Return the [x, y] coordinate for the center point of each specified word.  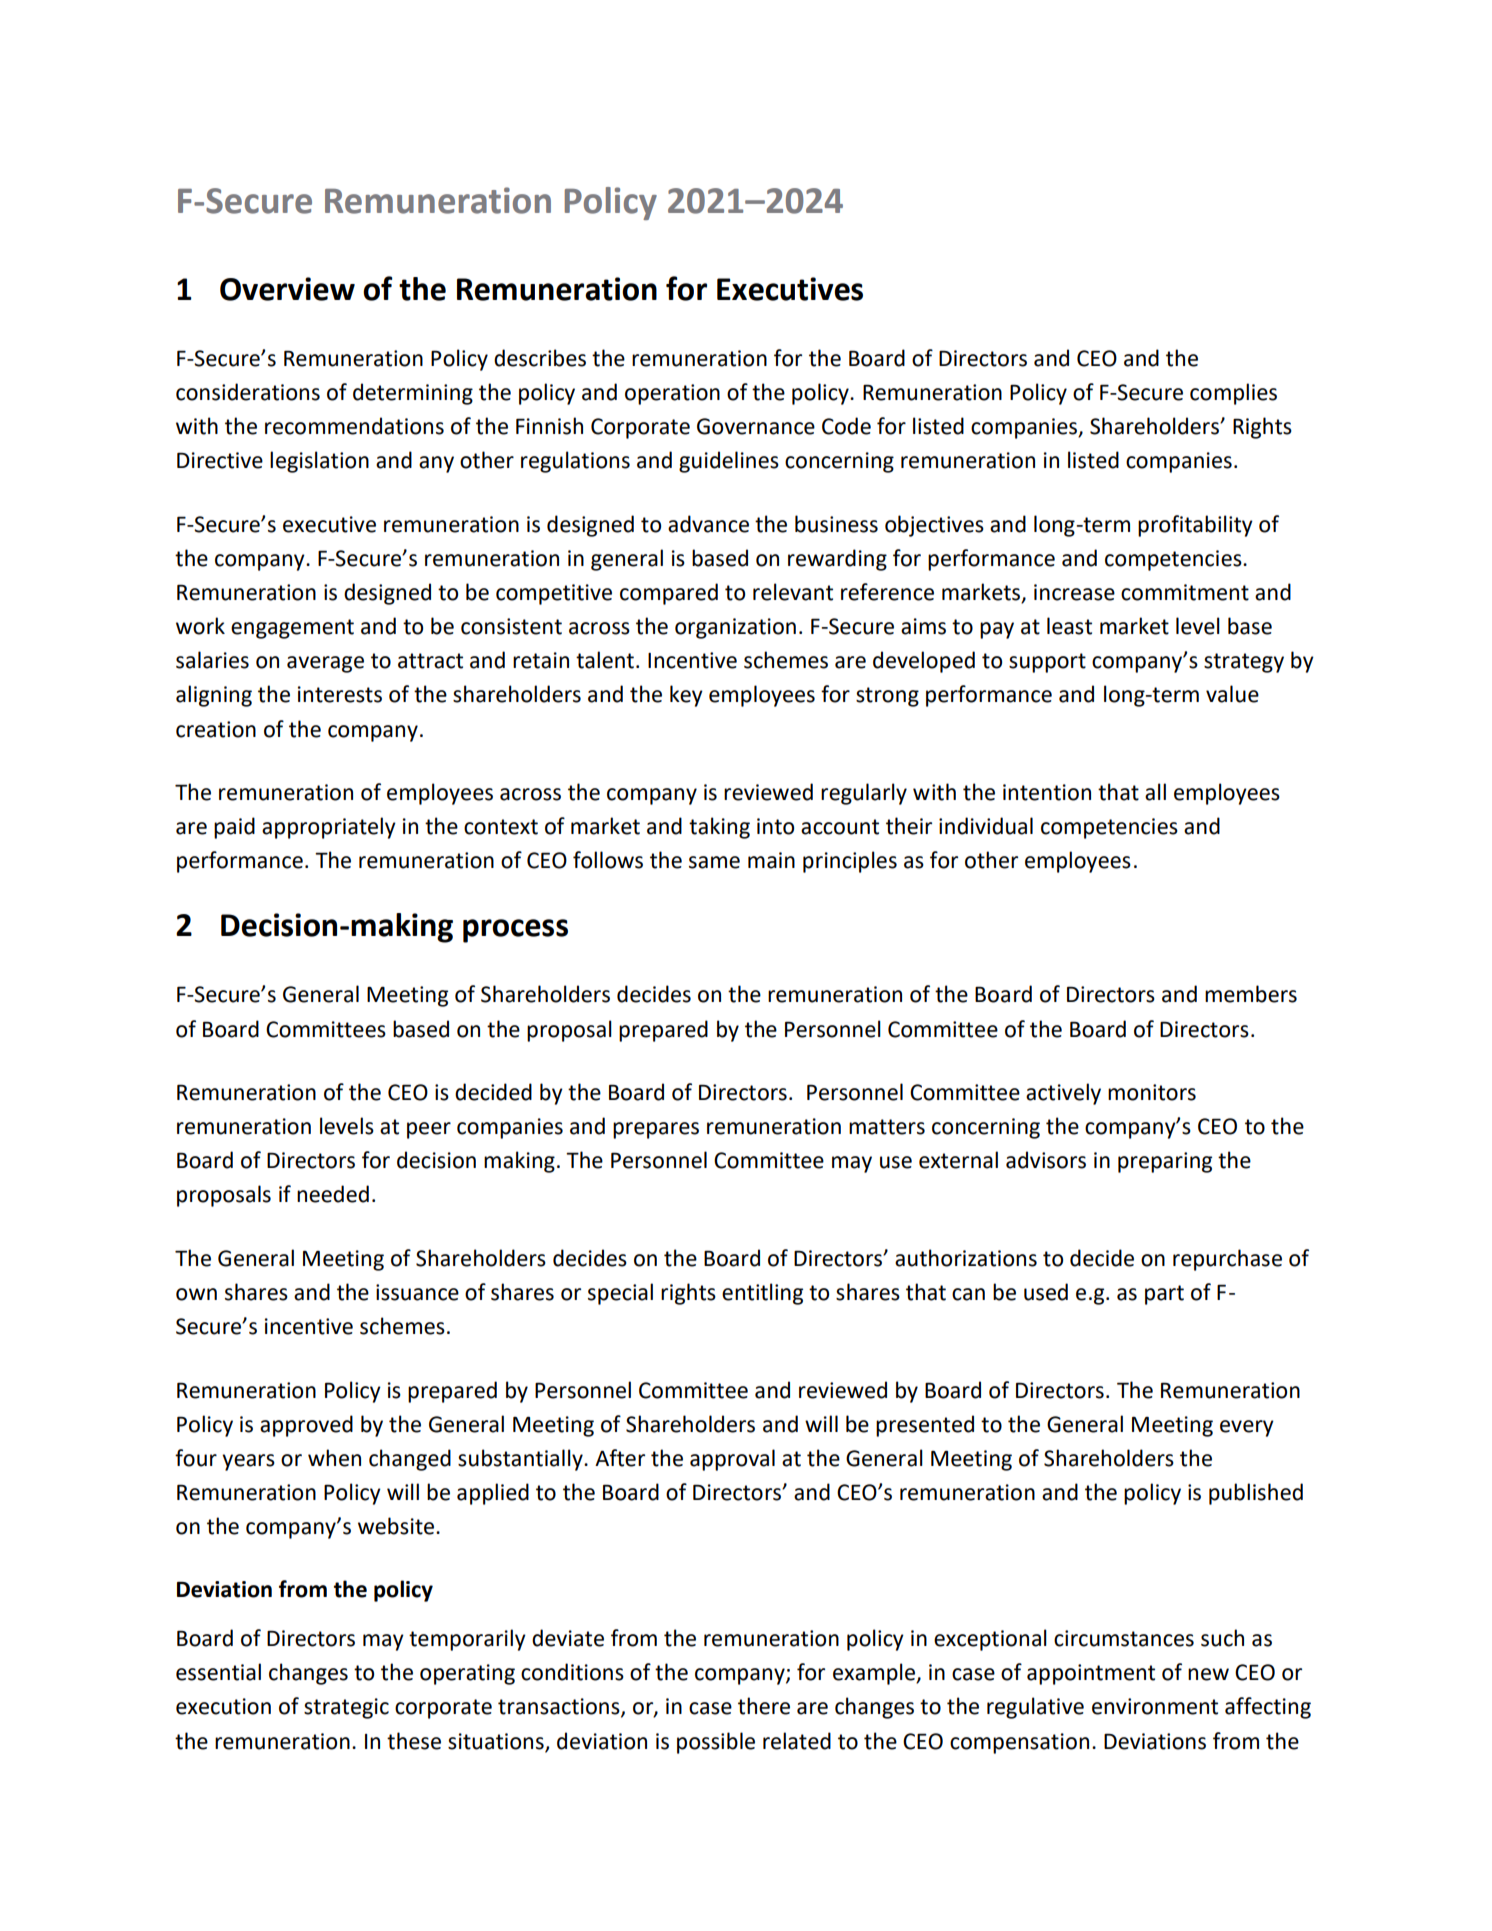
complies [1233, 394]
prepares [656, 1130]
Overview [287, 289]
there [764, 1706]
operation [672, 394]
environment [1155, 1706]
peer [429, 1130]
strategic [346, 1708]
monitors [1152, 1092]
